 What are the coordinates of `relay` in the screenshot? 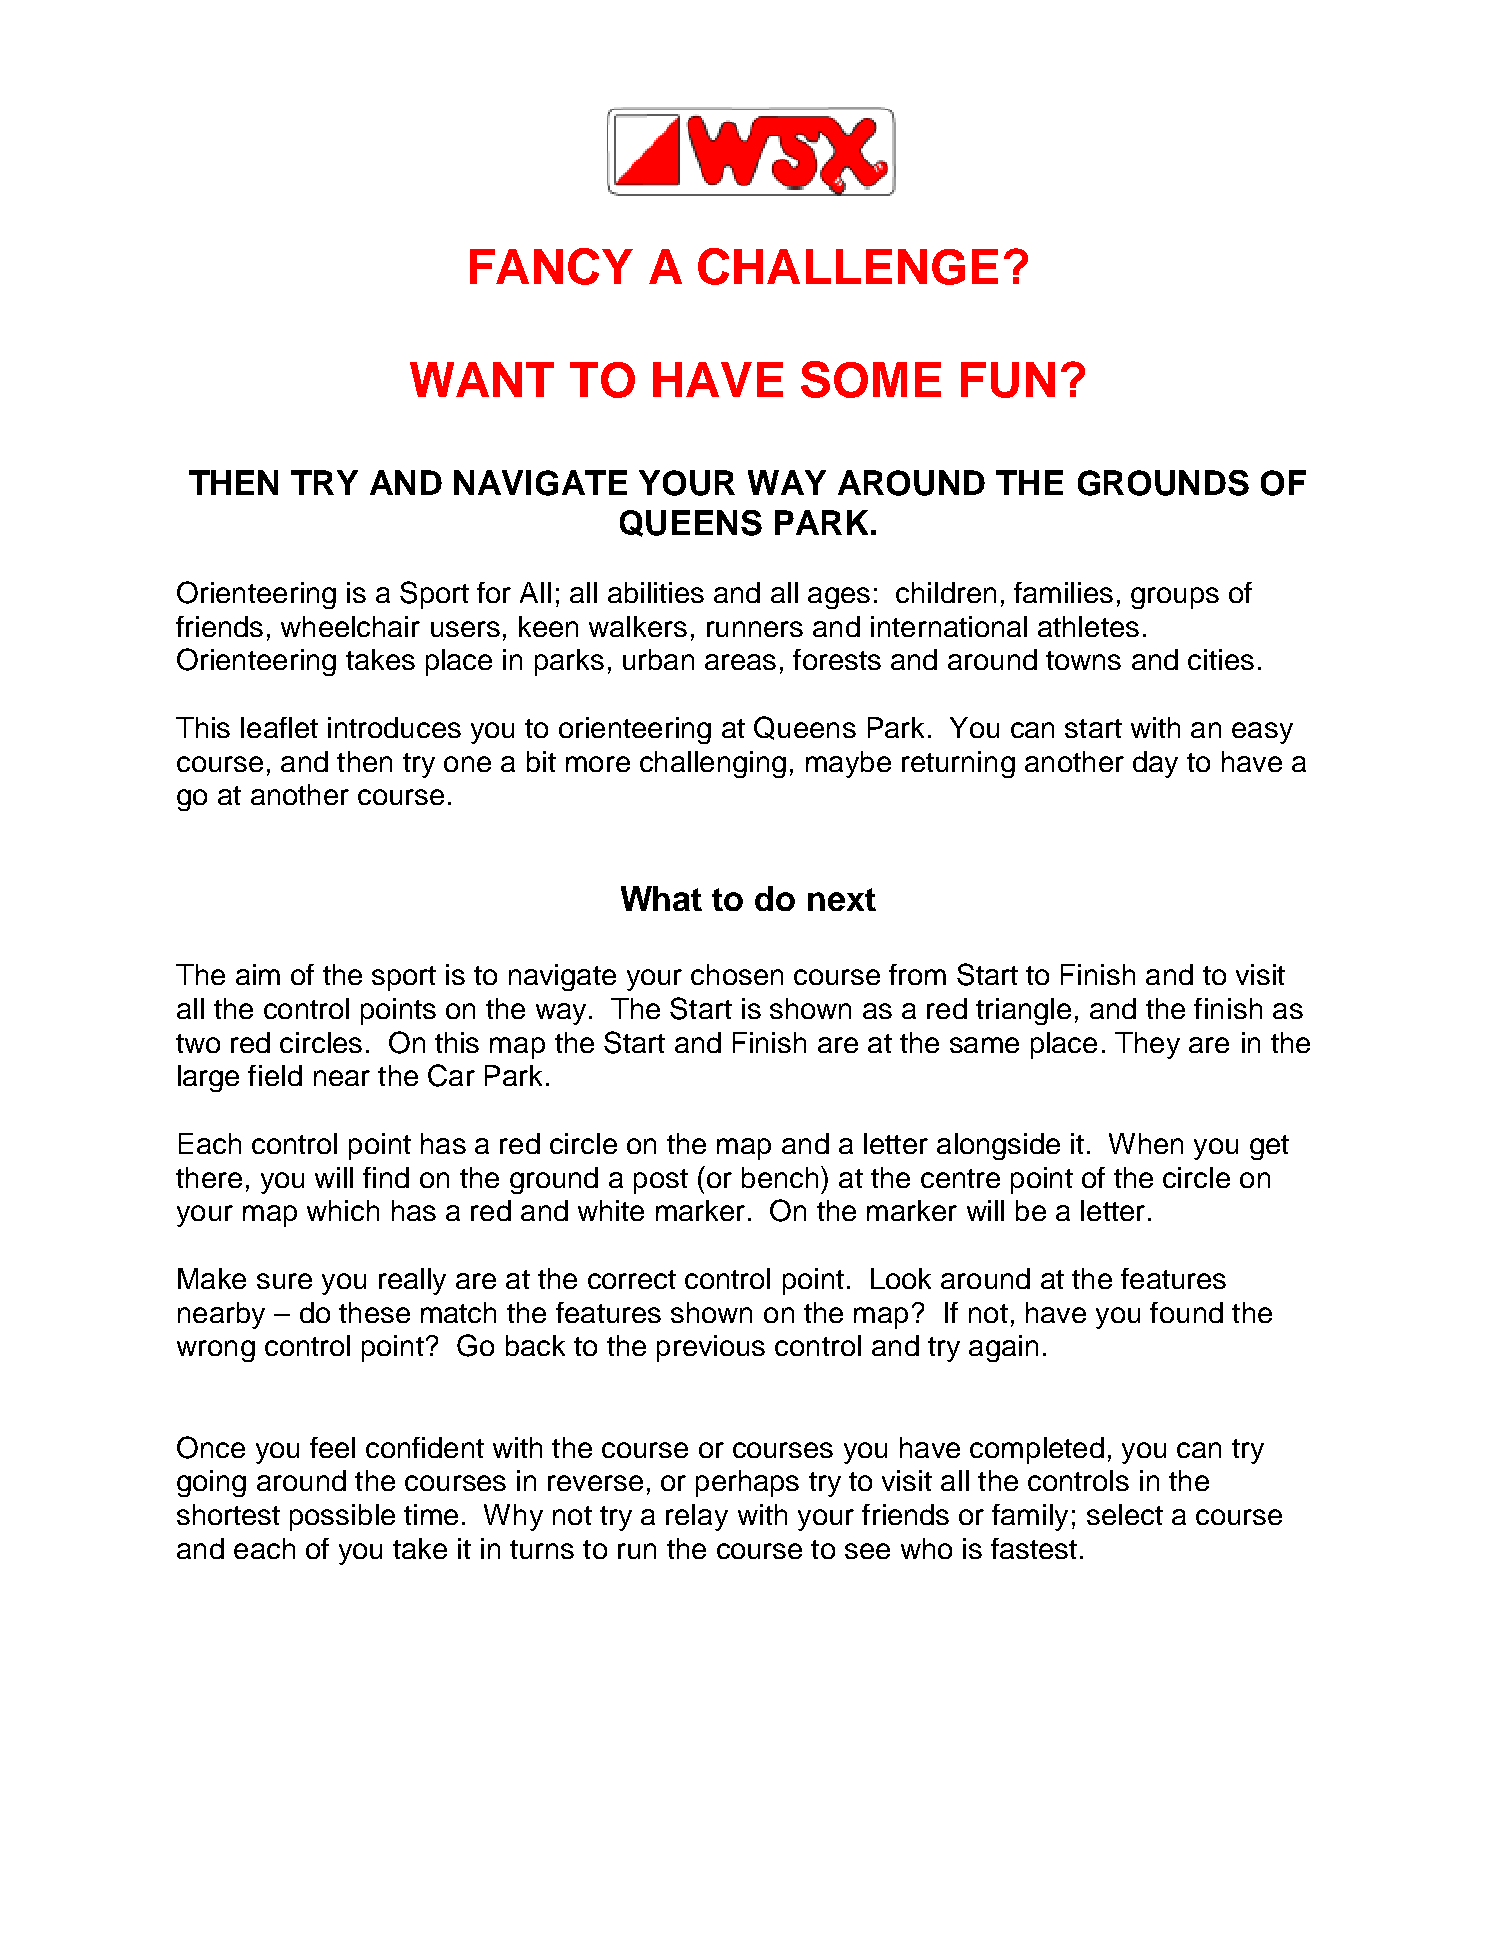 It's located at (697, 1517).
